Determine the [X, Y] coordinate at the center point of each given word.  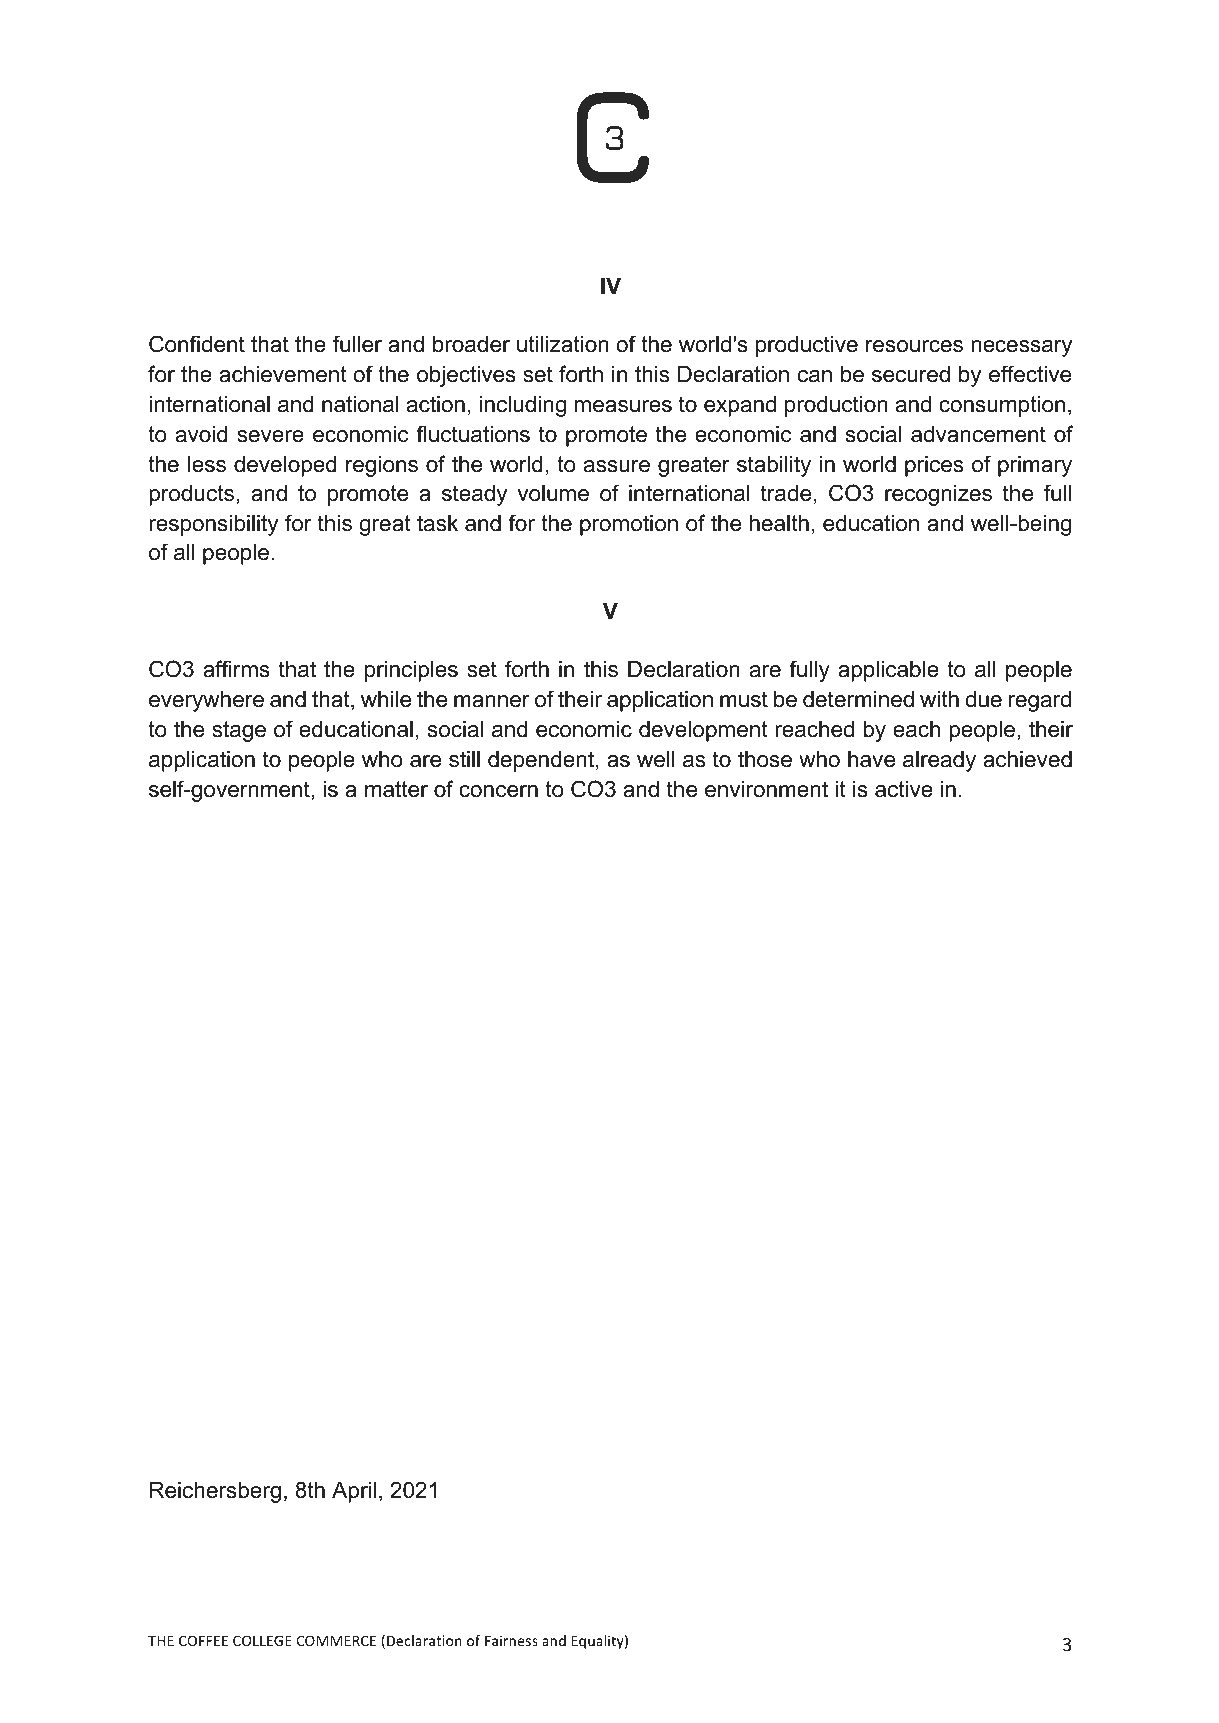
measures [623, 406]
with [939, 699]
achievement [283, 374]
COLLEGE [262, 1640]
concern [498, 791]
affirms [236, 669]
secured [911, 374]
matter [396, 789]
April [354, 1492]
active [904, 789]
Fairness [511, 1640]
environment [766, 789]
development [703, 731]
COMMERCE [336, 1640]
